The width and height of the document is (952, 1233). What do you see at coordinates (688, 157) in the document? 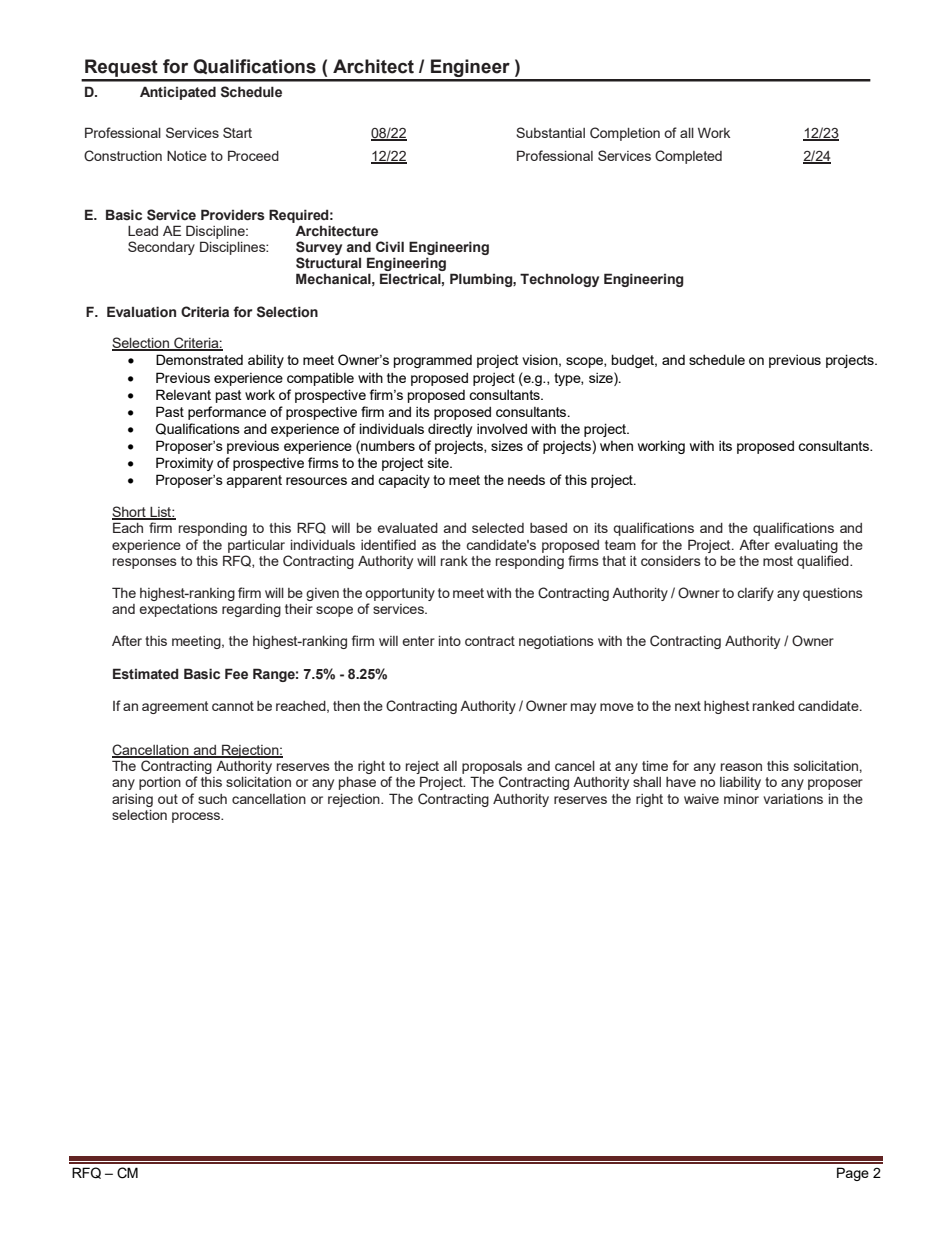
I see `Completed` at bounding box center [688, 157].
